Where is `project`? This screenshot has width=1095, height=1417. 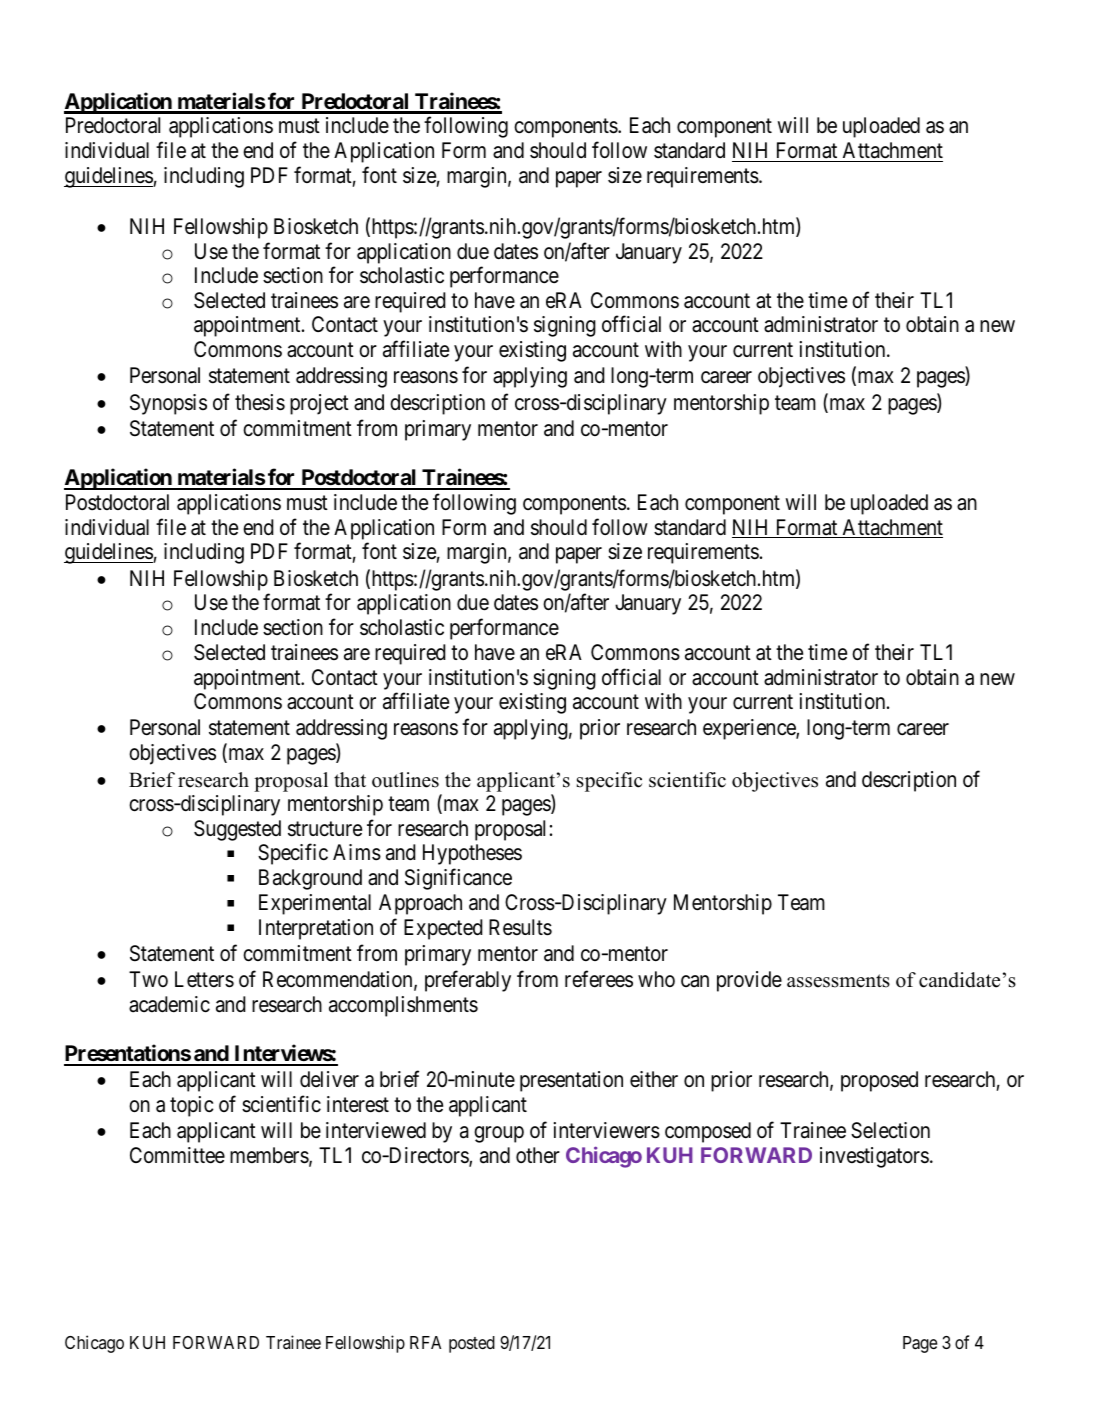 project is located at coordinates (319, 404).
